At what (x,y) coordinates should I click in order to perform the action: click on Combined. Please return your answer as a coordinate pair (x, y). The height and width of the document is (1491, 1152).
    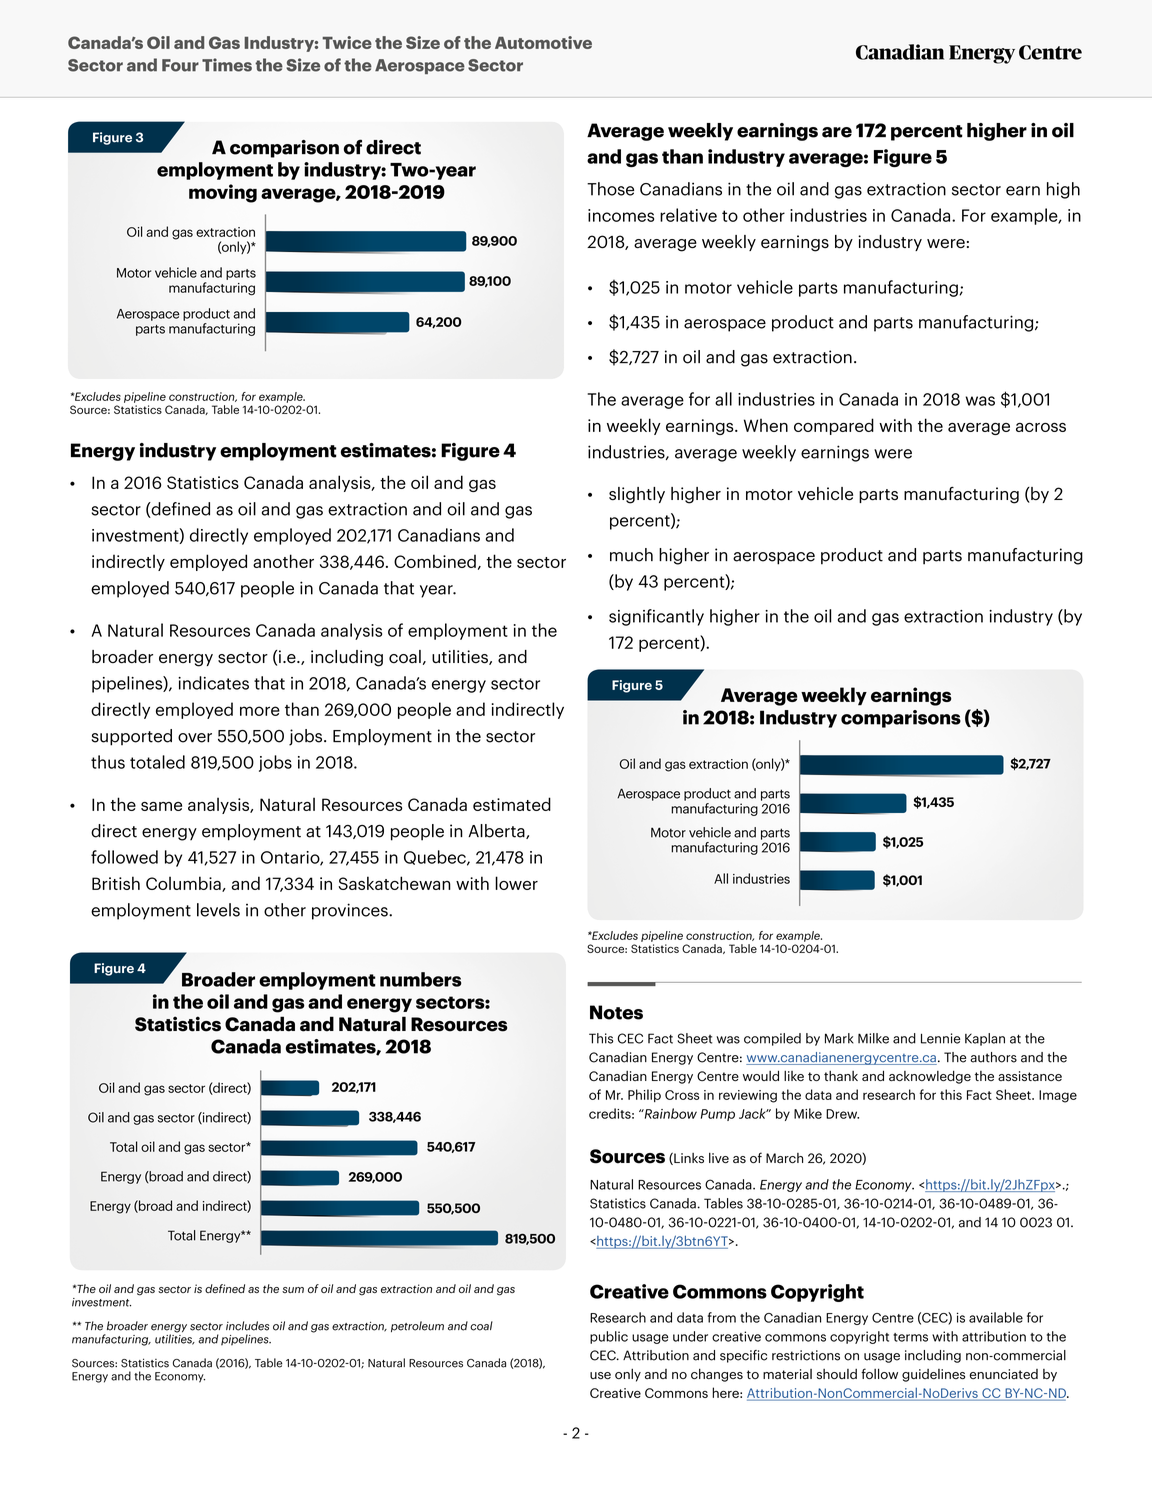
    Looking at the image, I should click on (435, 561).
